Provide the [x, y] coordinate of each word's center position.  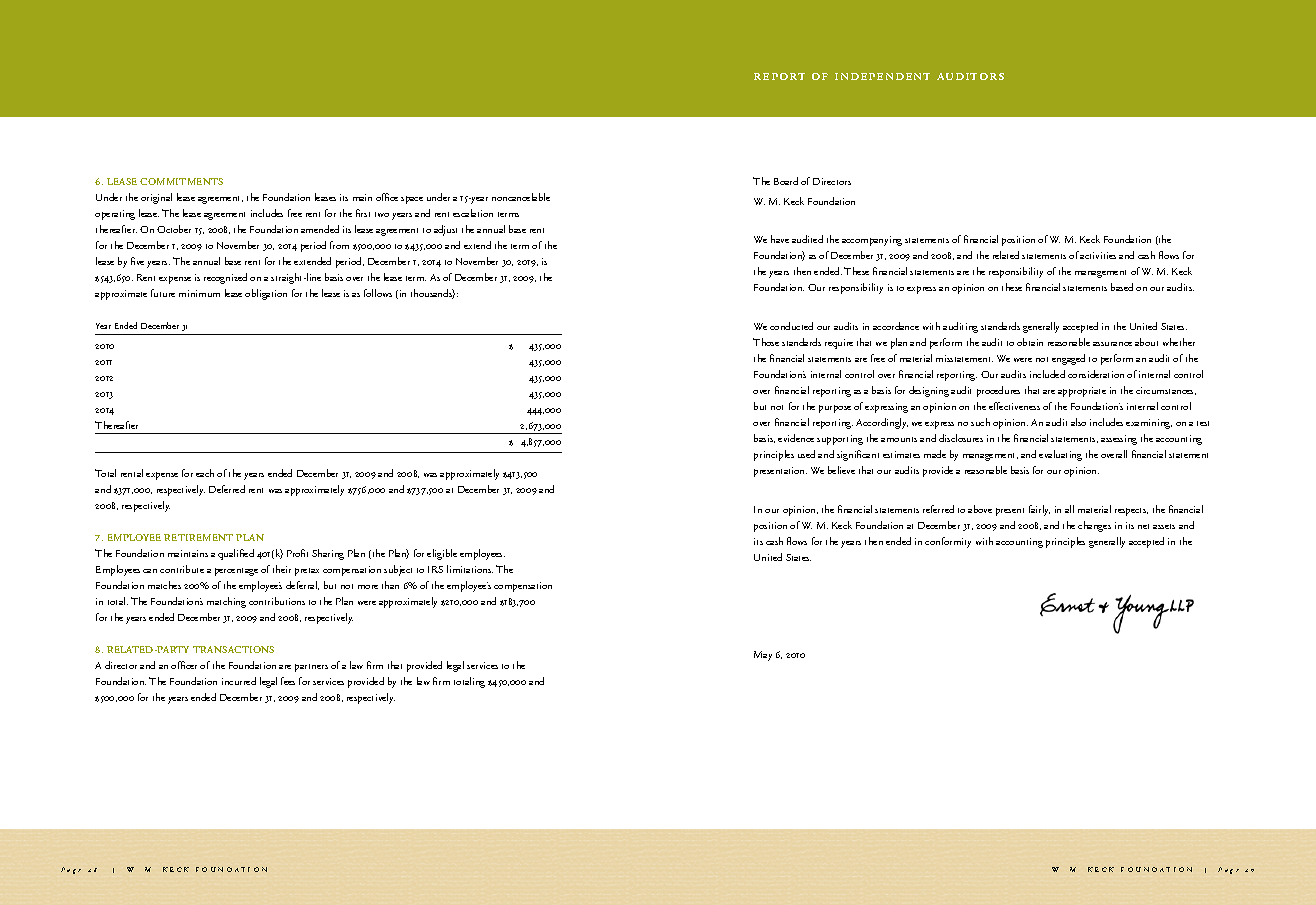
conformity [948, 542]
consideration [1096, 374]
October [174, 229]
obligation [266, 294]
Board [786, 181]
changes [1094, 526]
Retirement [198, 537]
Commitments [181, 181]
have [780, 239]
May [763, 656]
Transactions [233, 649]
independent [882, 76]
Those [766, 342]
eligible [442, 554]
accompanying [872, 241]
